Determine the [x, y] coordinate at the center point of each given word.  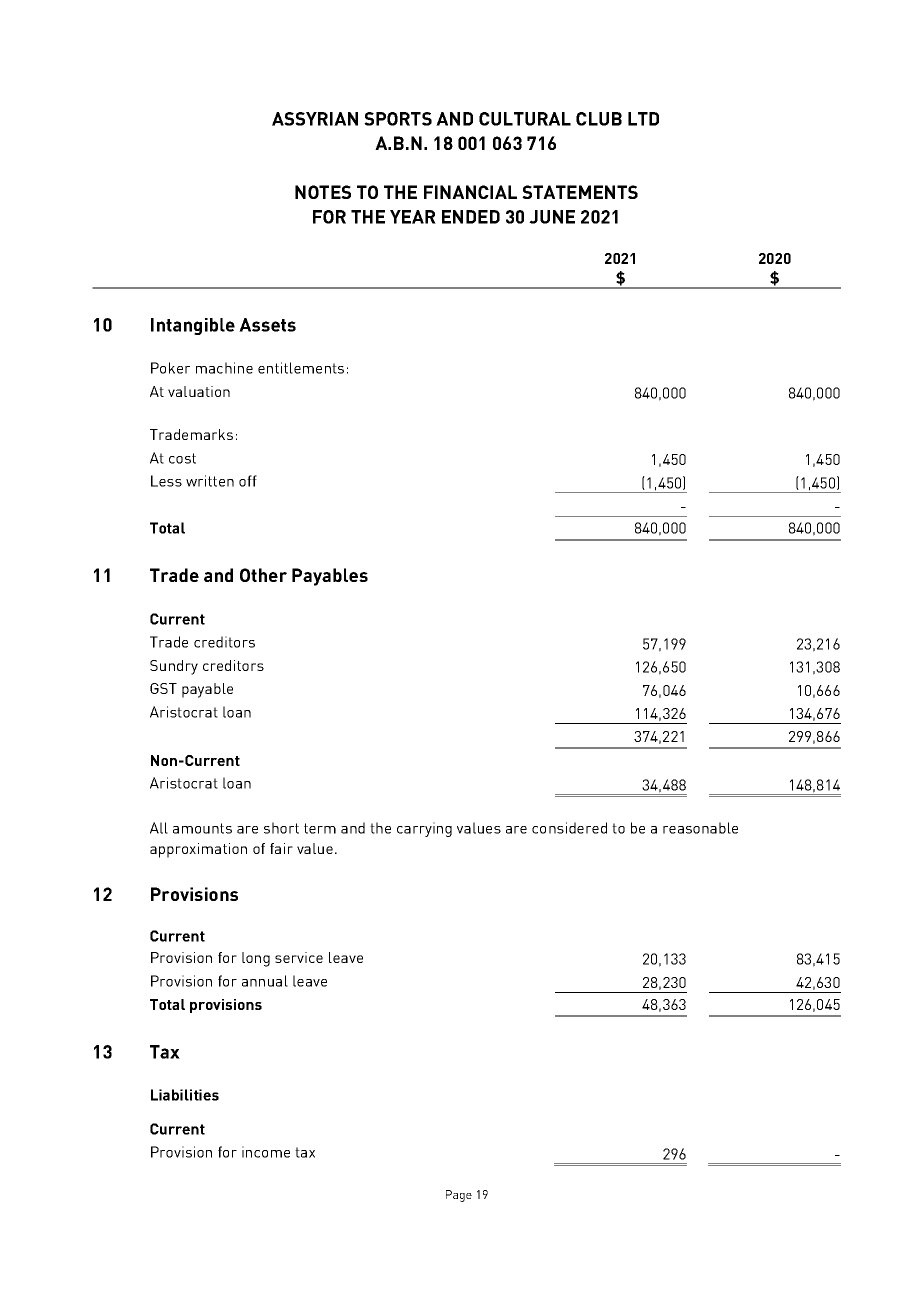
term [320, 828]
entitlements [301, 368]
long [256, 959]
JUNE [552, 217]
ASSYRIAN [315, 119]
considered [569, 828]
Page [459, 1196]
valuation [199, 391]
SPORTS [398, 119]
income [266, 1152]
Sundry [174, 667]
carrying [424, 829]
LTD [643, 119]
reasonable [700, 828]
